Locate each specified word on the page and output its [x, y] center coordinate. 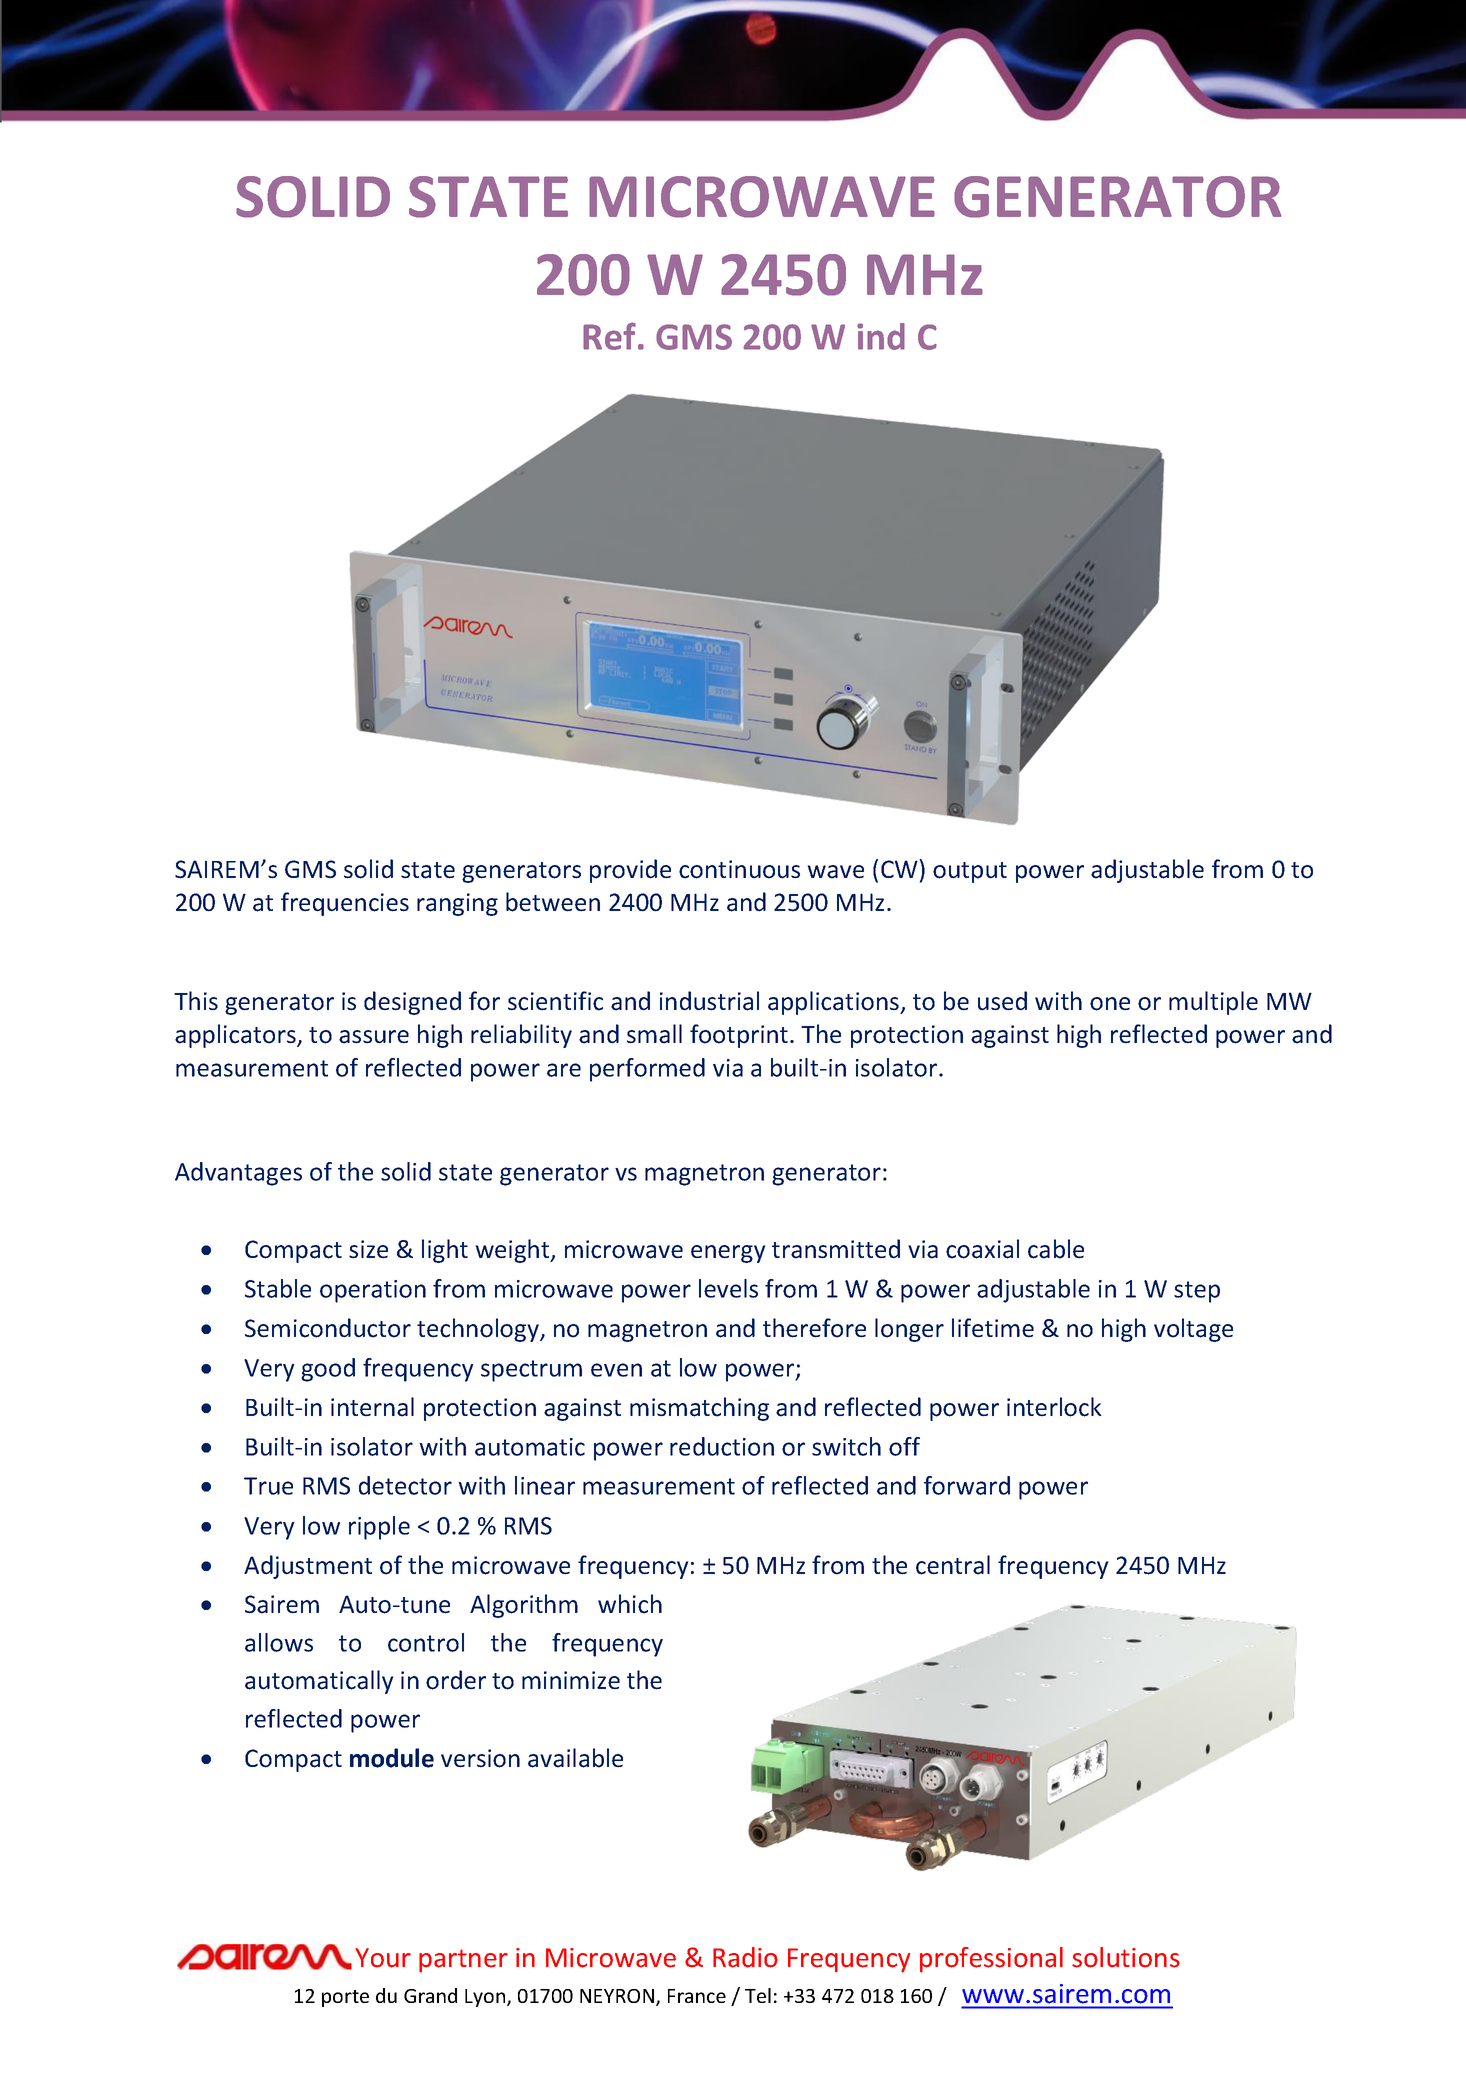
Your [383, 1958]
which [630, 1604]
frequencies [345, 904]
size [368, 1249]
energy [728, 1254]
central [953, 1565]
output [970, 872]
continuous [739, 869]
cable [1056, 1249]
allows [279, 1642]
